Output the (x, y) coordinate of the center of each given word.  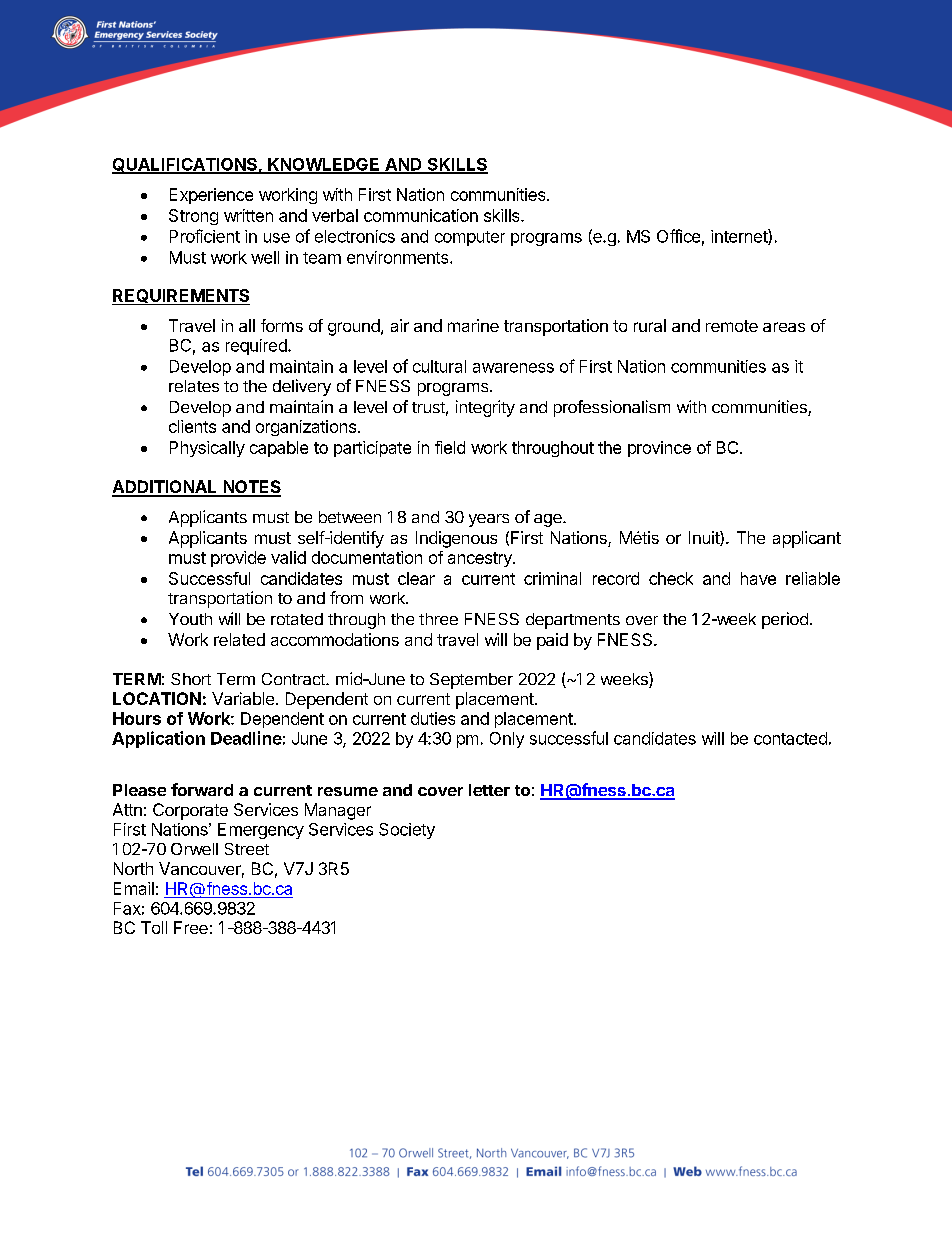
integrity (485, 408)
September (471, 681)
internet (740, 237)
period (785, 620)
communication (421, 215)
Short (191, 679)
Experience (211, 196)
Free (191, 927)
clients (192, 426)
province (659, 449)
